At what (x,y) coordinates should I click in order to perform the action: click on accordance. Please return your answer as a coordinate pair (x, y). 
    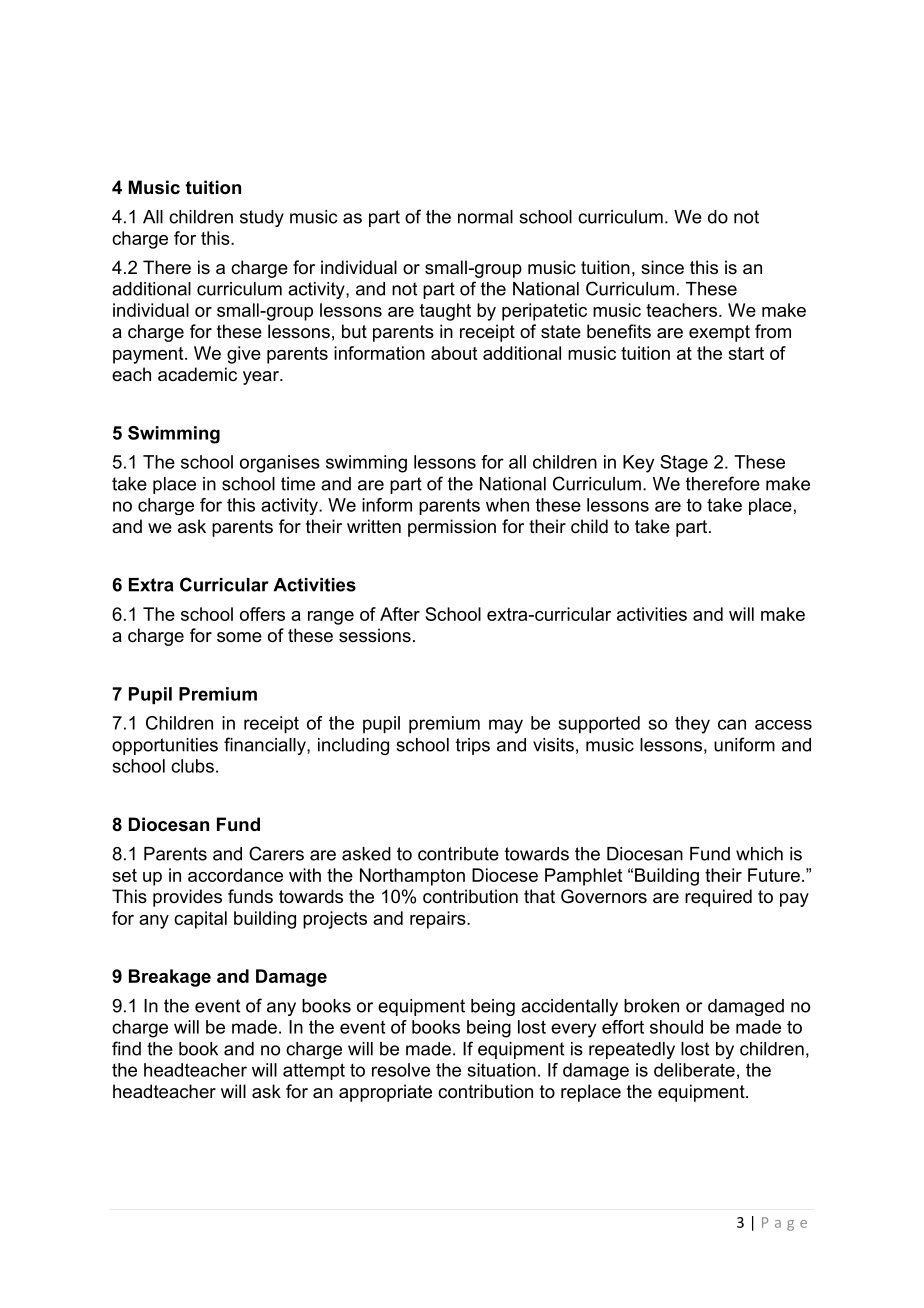
    Looking at the image, I should click on (235, 875).
